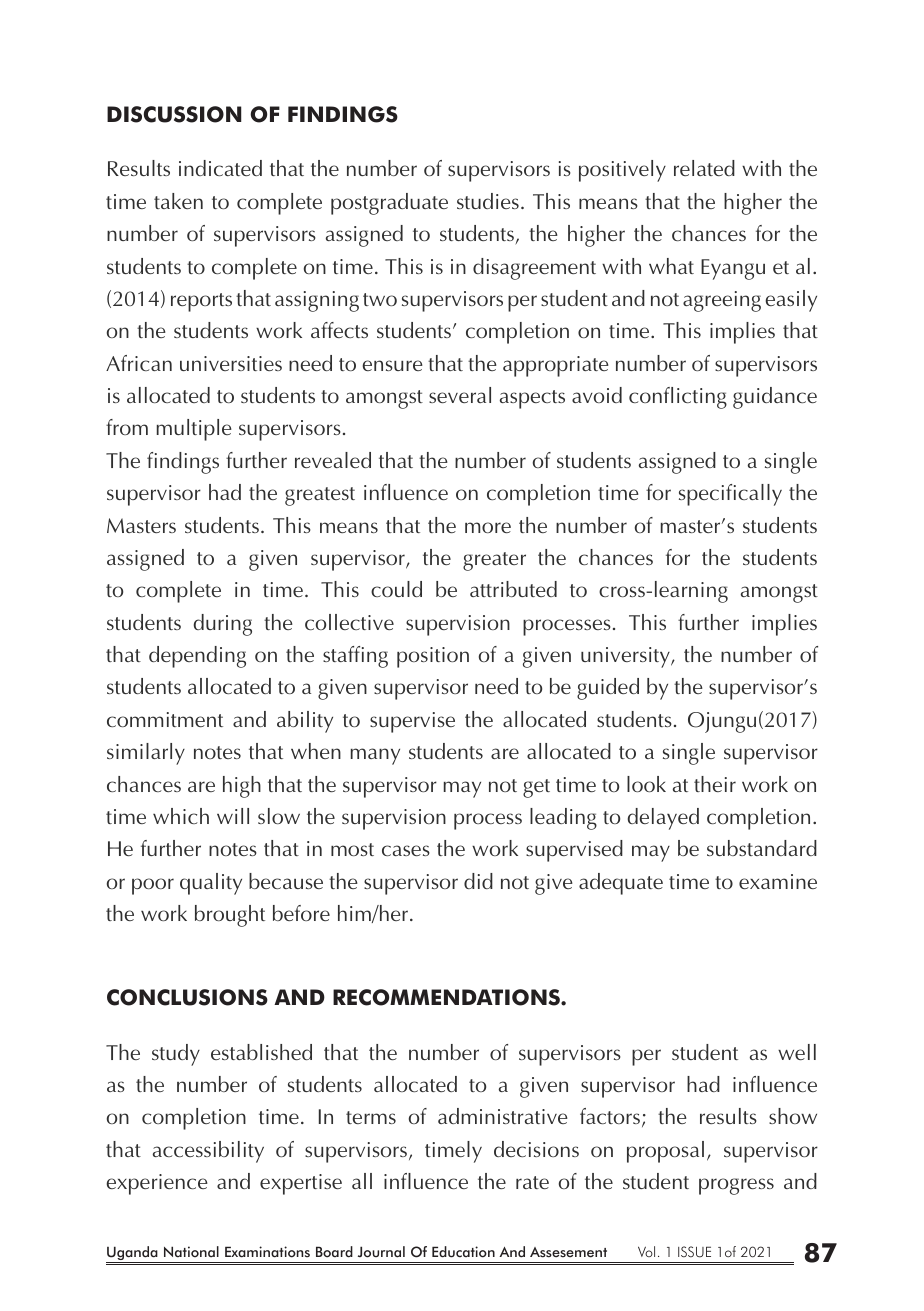 This screenshot has height=1311, width=924. I want to click on National, so click(191, 1251).
